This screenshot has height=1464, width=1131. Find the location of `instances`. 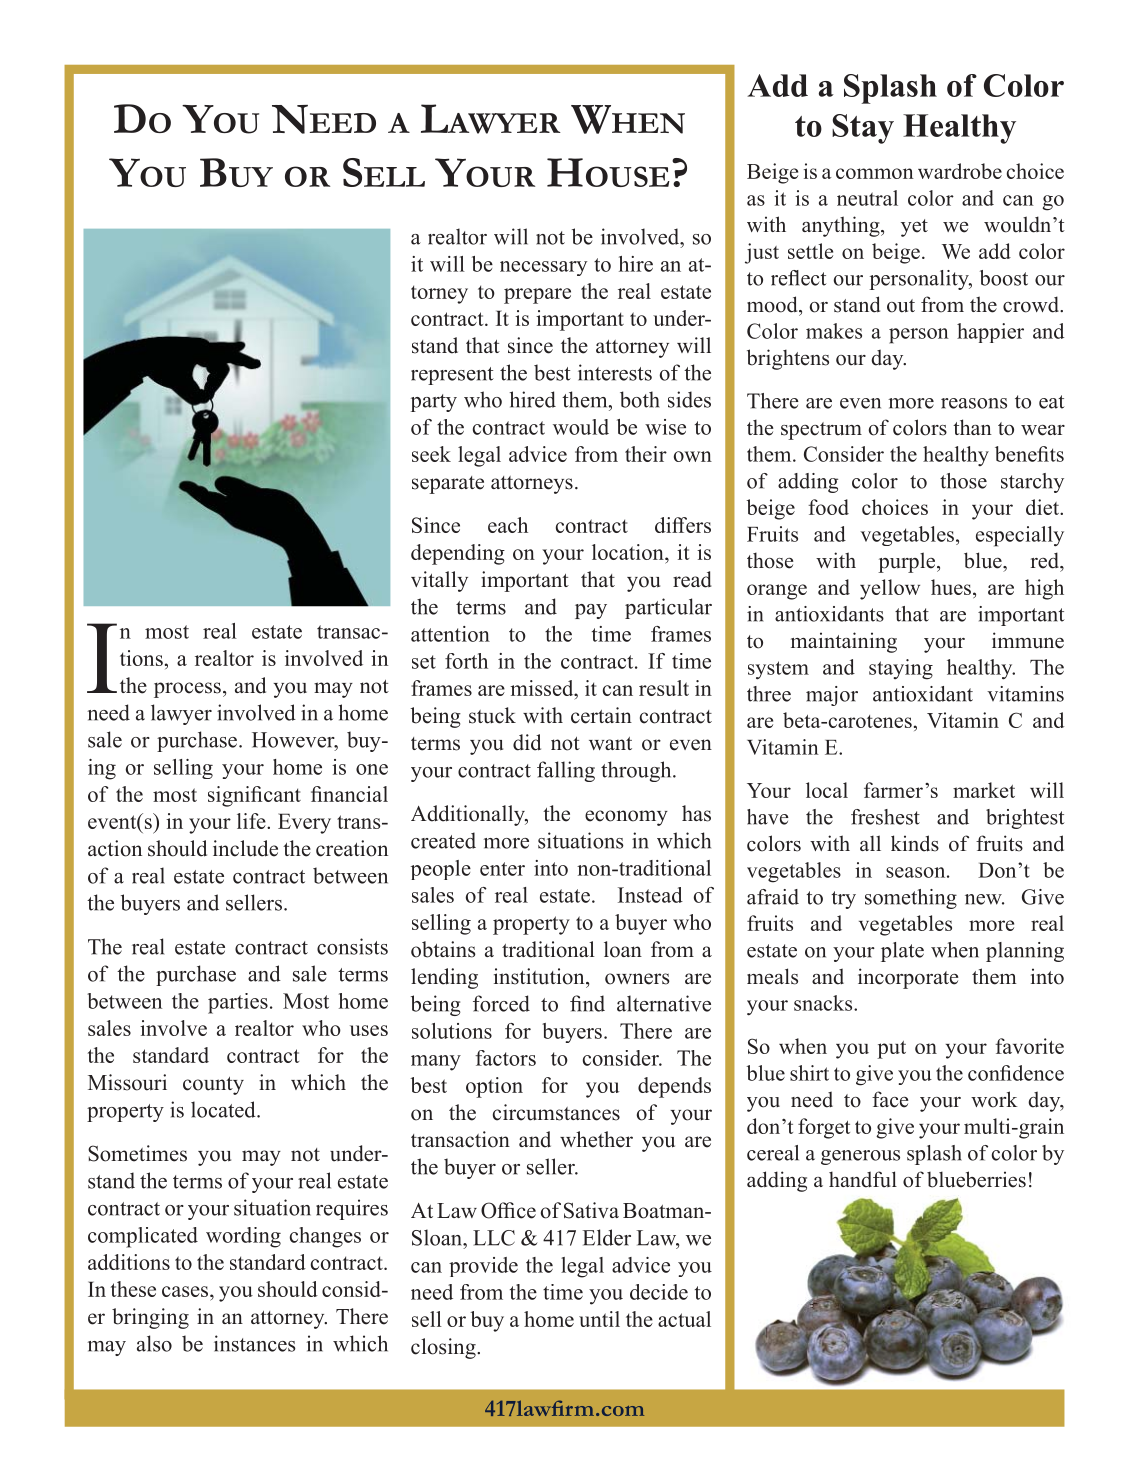

instances is located at coordinates (255, 1343).
